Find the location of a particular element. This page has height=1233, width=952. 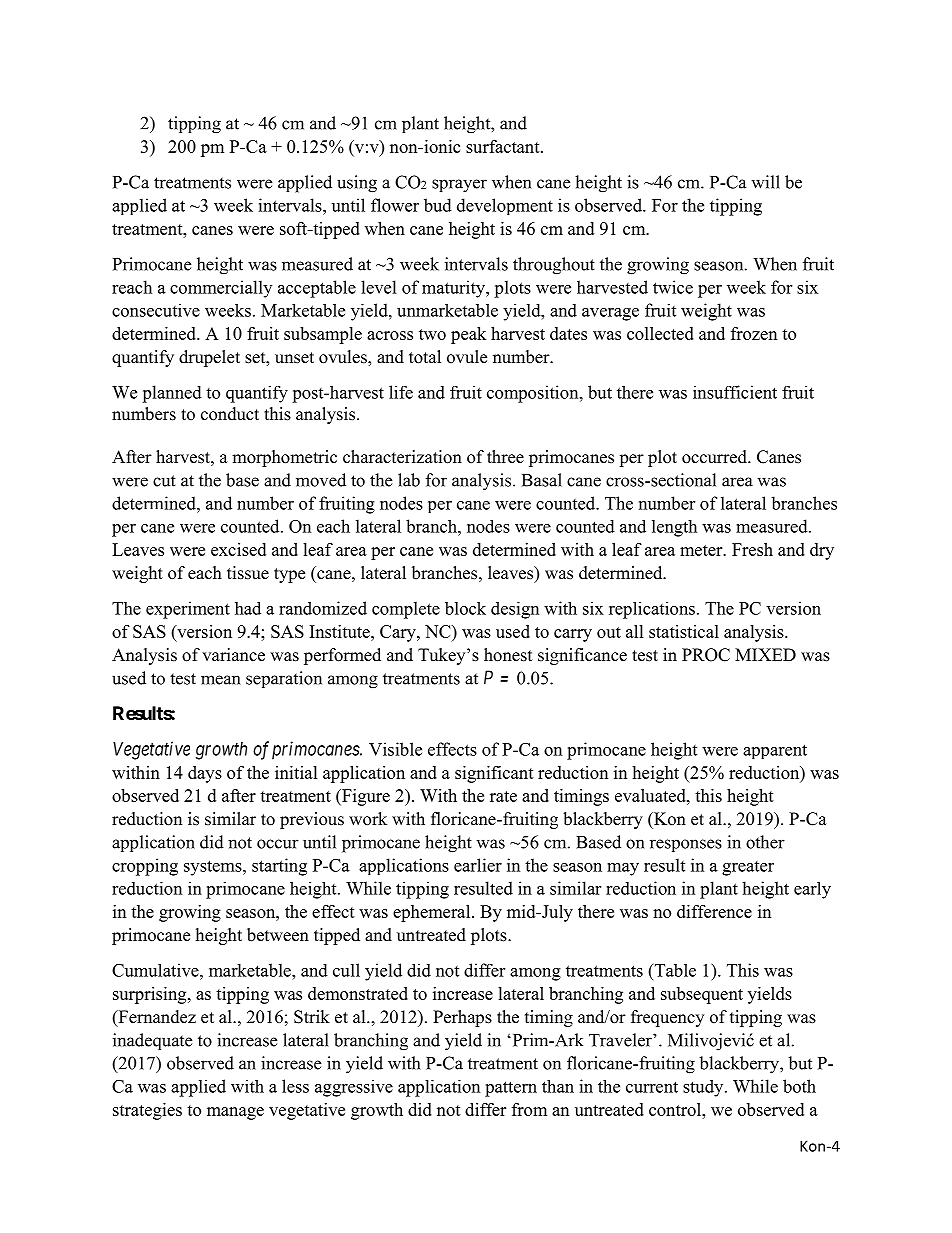

block is located at coordinates (465, 608).
